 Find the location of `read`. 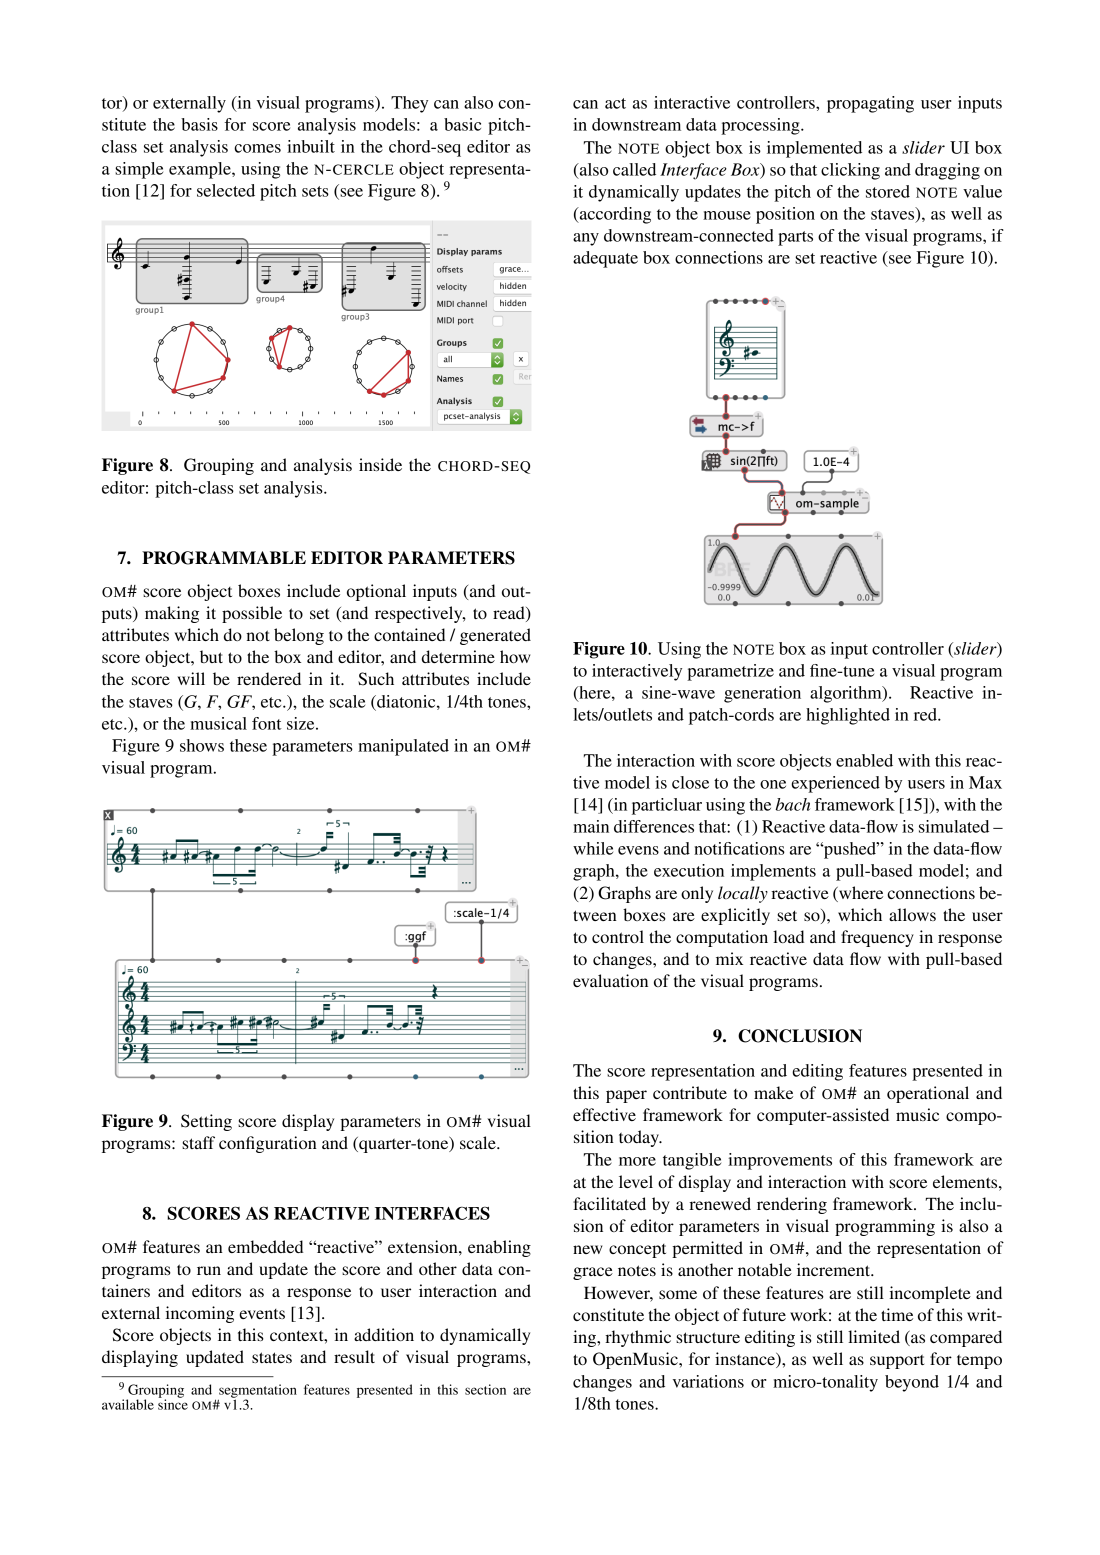

read is located at coordinates (510, 614).
